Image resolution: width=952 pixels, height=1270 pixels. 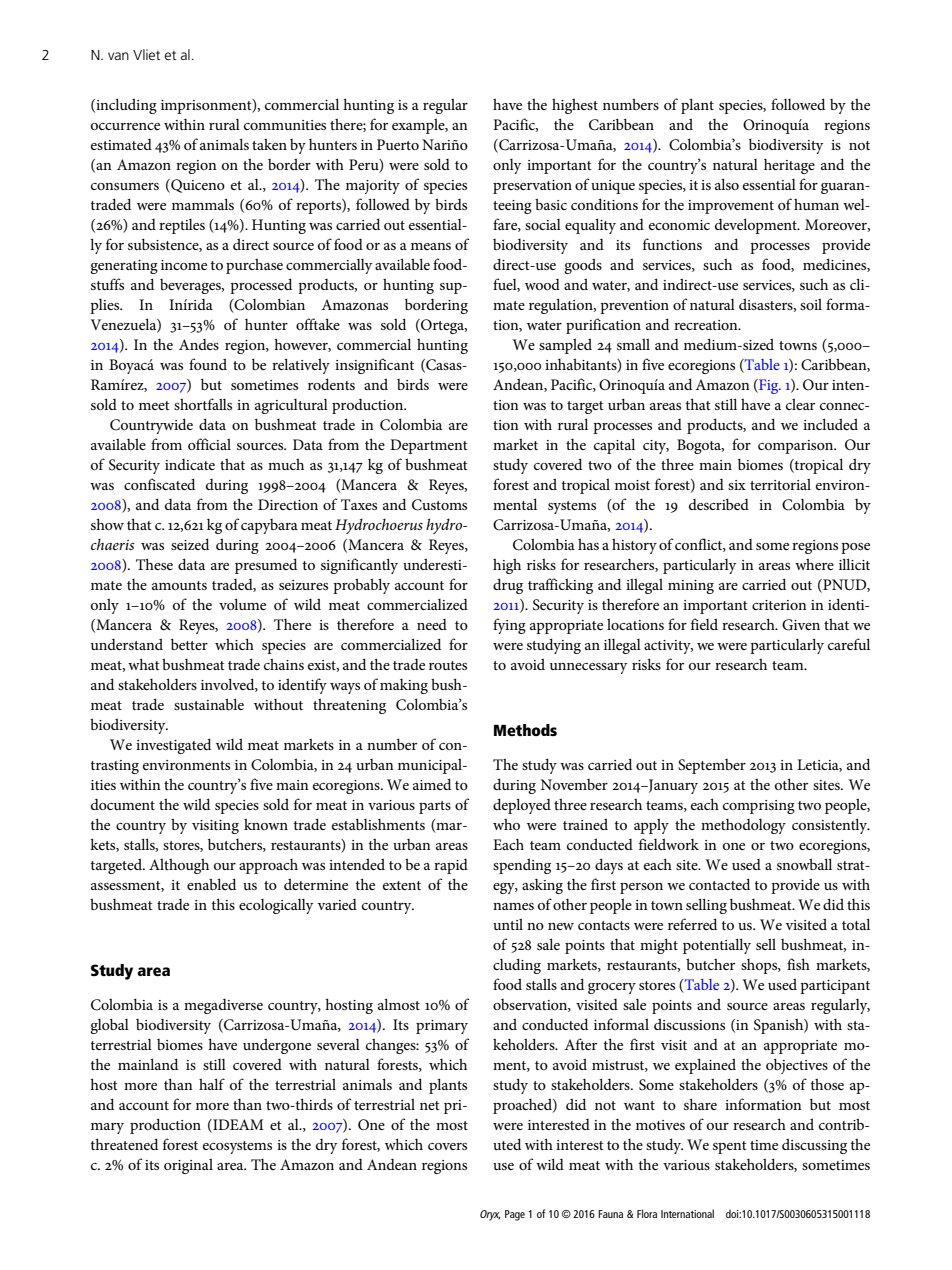 I want to click on Page, so click(x=515, y=1215).
